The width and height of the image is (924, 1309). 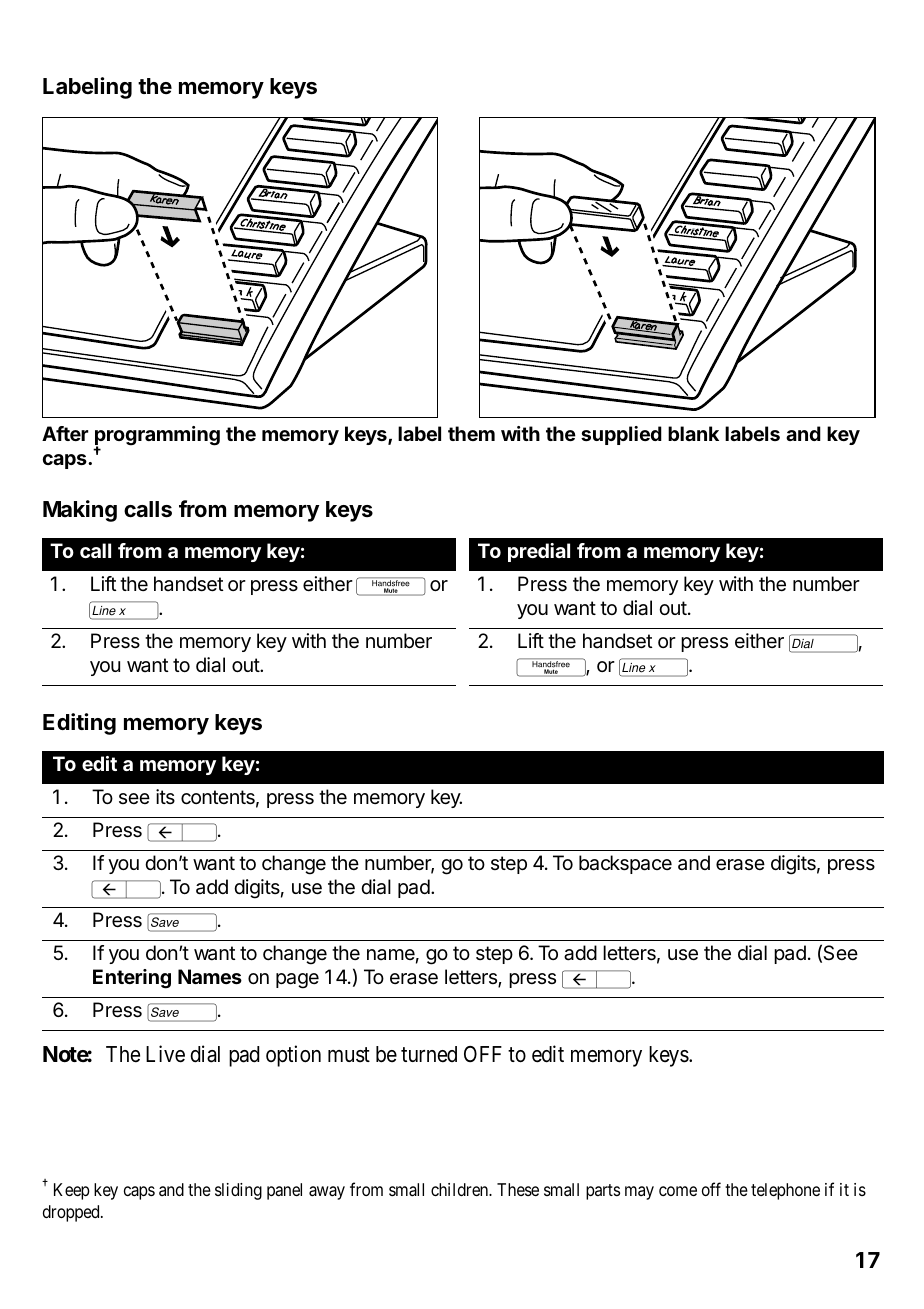 What do you see at coordinates (471, 433) in the image?
I see `them` at bounding box center [471, 433].
